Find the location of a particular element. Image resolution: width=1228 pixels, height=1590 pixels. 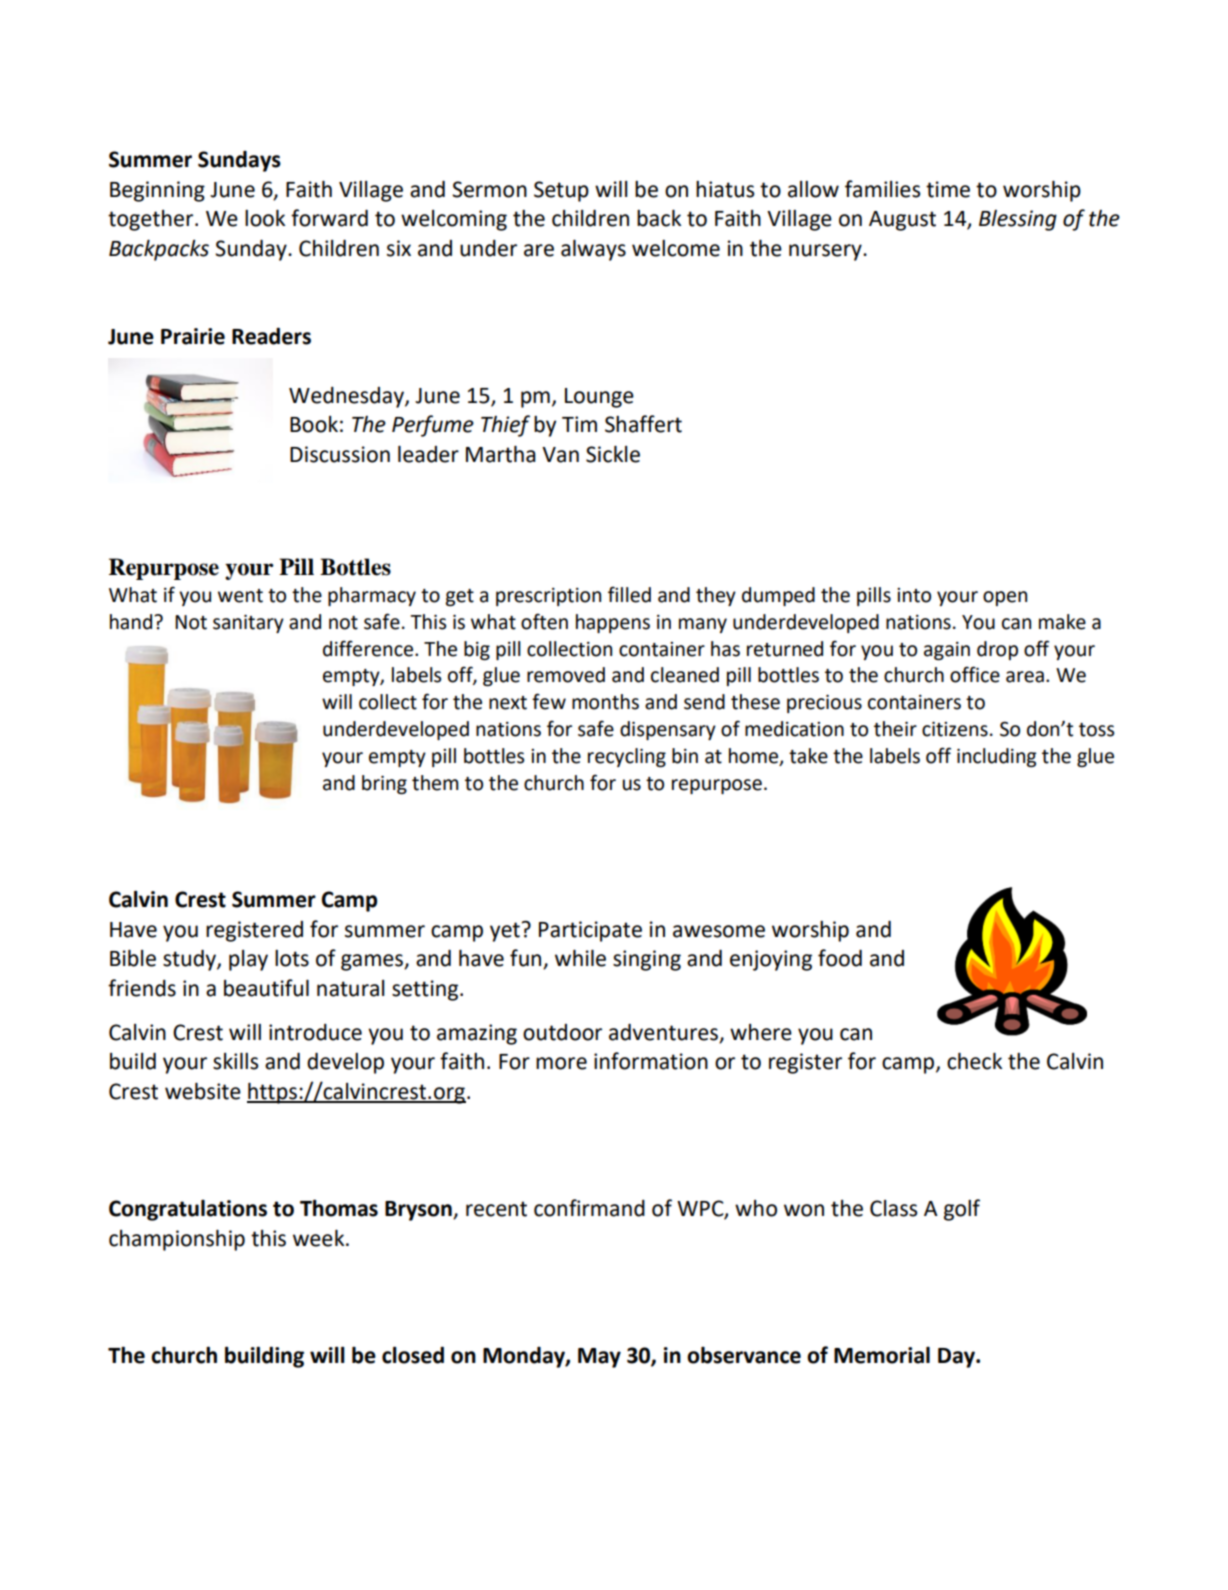

Blessing is located at coordinates (1018, 220).
